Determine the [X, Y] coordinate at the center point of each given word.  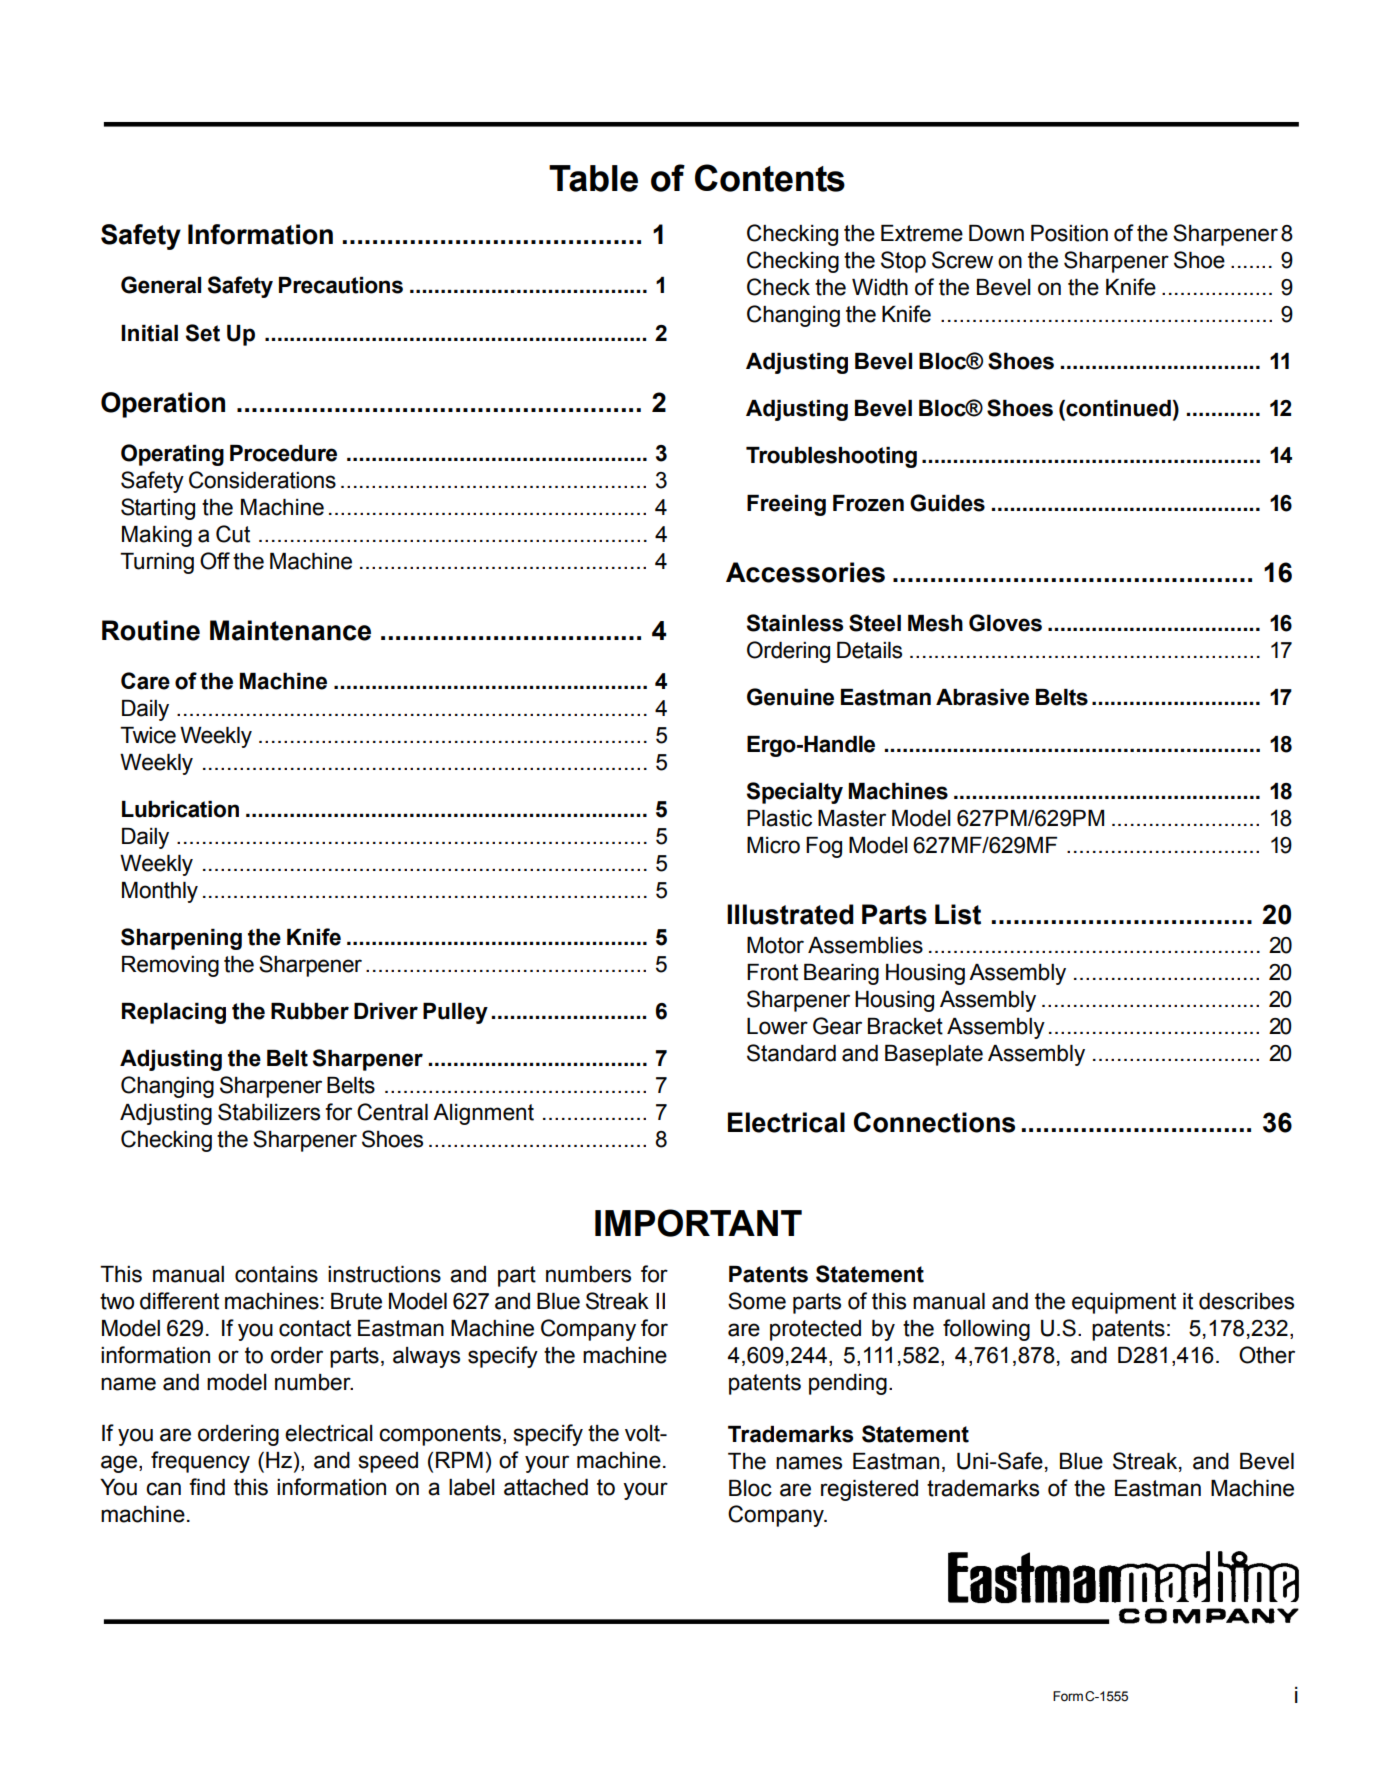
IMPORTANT [698, 1223]
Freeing [786, 505]
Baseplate [934, 1055]
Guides [947, 503]
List [958, 914]
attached [546, 1487]
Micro [773, 845]
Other [1267, 1355]
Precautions [341, 285]
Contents [770, 178]
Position [1069, 233]
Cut [233, 534]
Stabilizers [269, 1112]
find [207, 1487]
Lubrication [180, 809]
